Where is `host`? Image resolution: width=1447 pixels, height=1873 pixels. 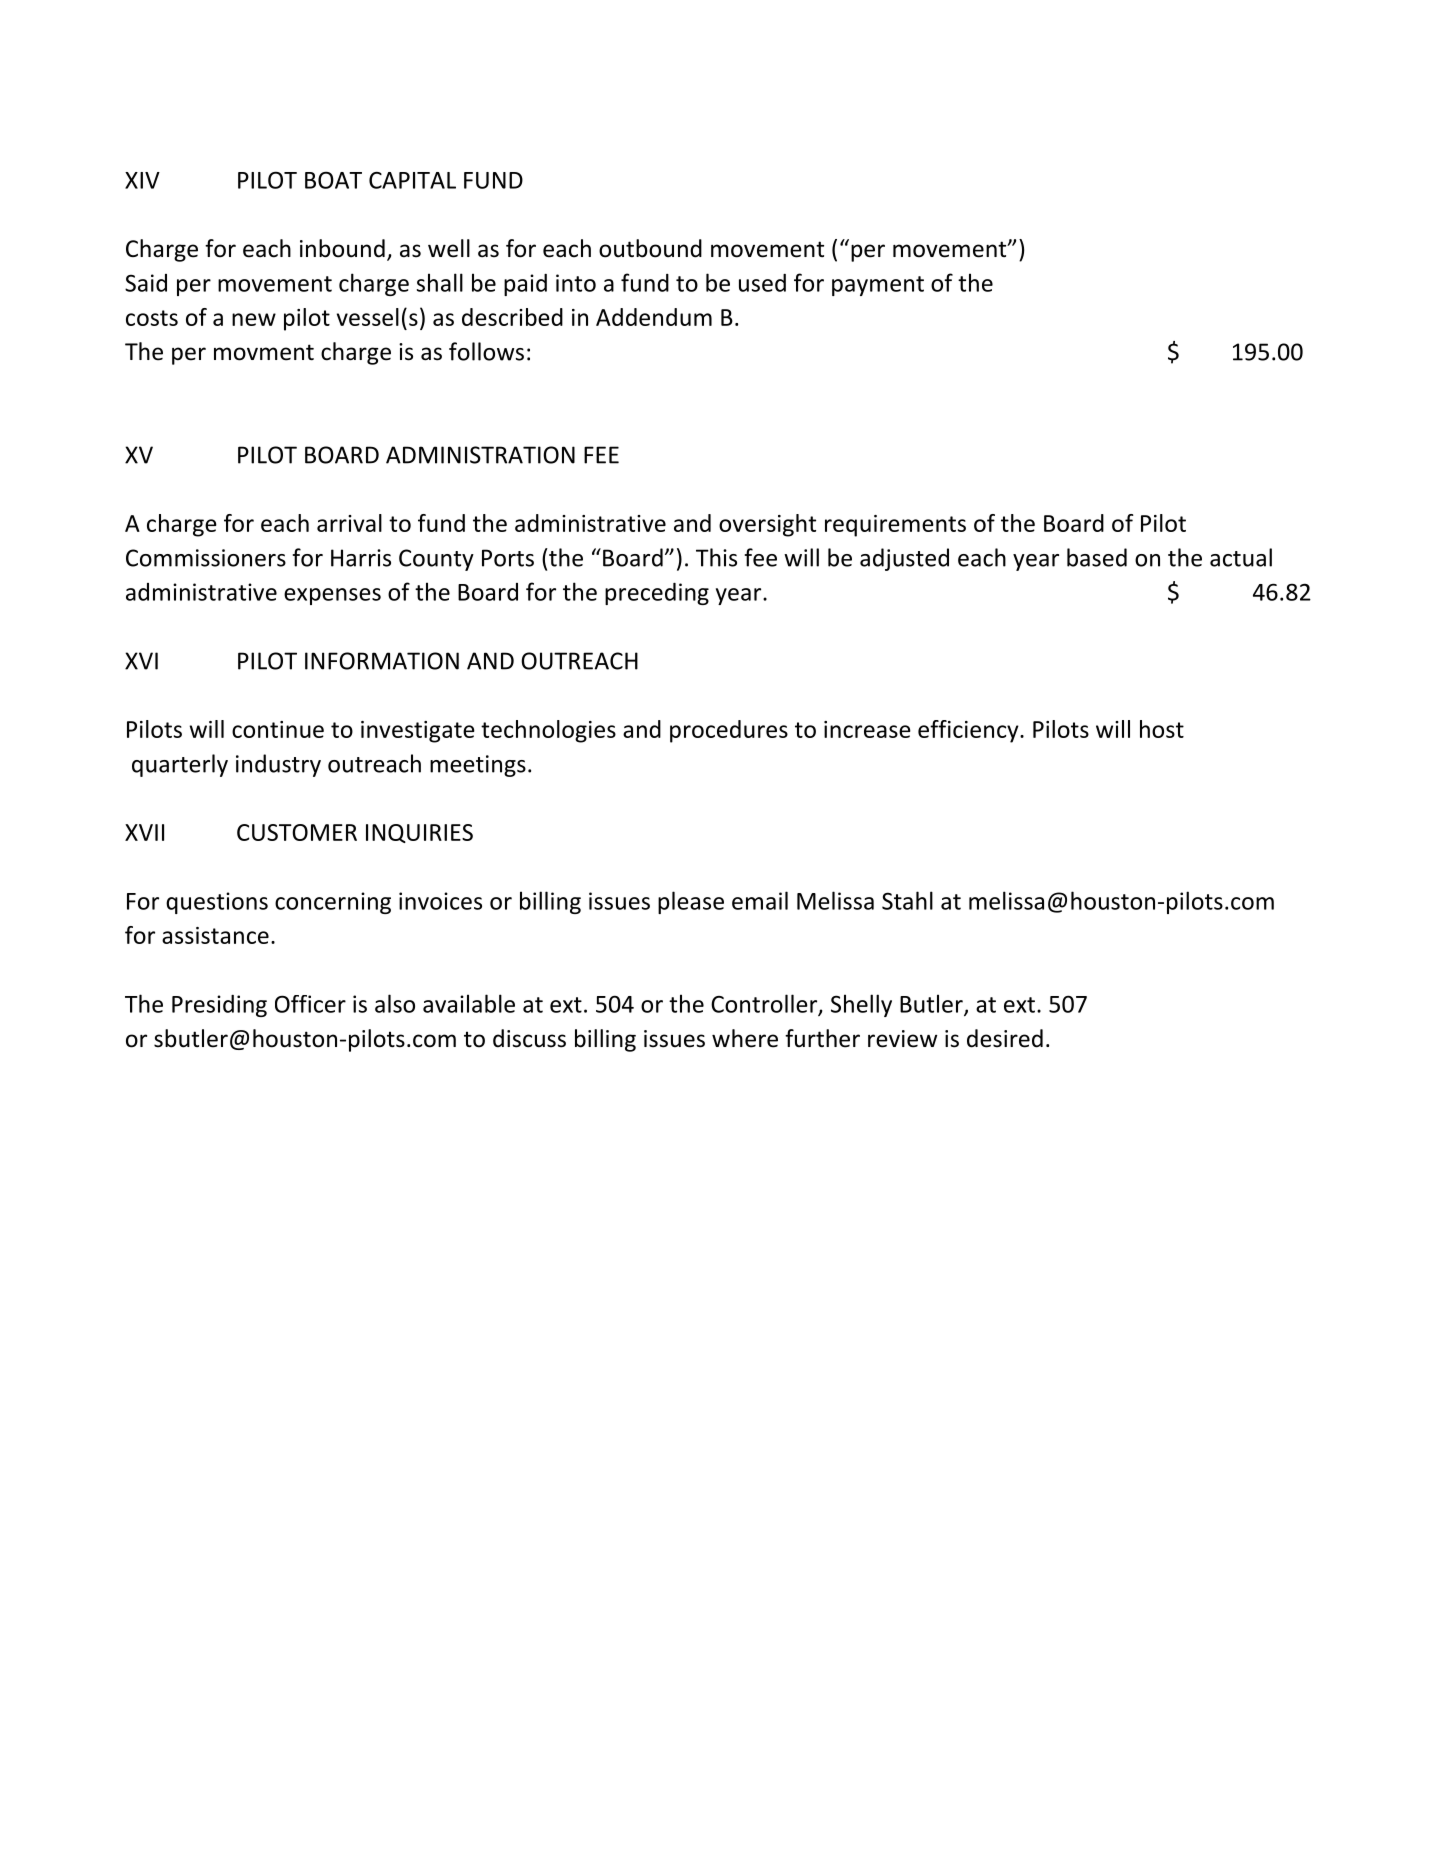 host is located at coordinates (1162, 729).
